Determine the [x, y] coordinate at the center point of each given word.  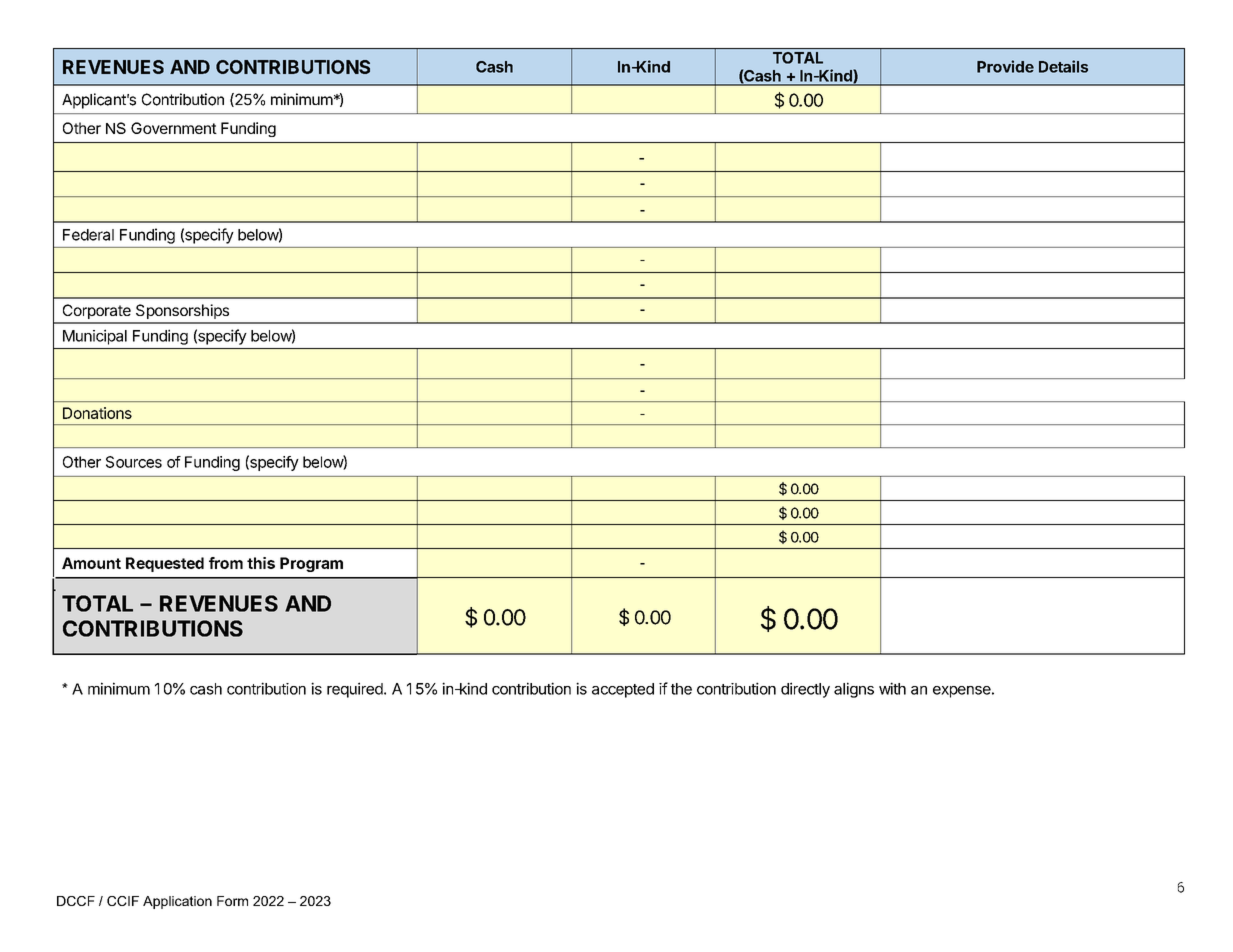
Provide [1005, 66]
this [261, 563]
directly [805, 690]
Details [1063, 66]
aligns [854, 690]
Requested [165, 564]
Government [174, 128]
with [892, 688]
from [226, 563]
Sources [134, 462]
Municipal [95, 337]
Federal [88, 235]
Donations [97, 413]
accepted [623, 690]
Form [232, 901]
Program [311, 564]
